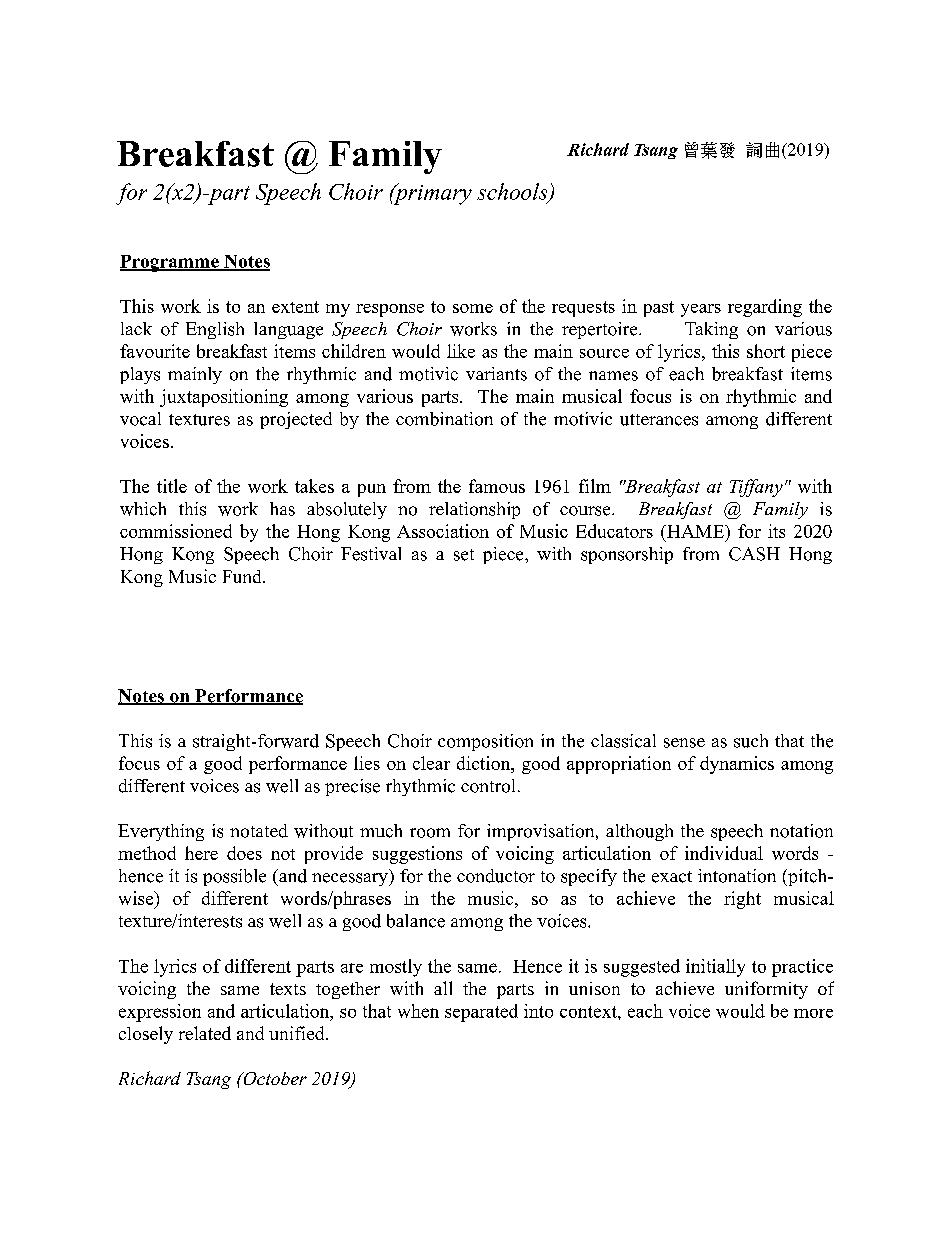 This document has width=952, height=1233. I want to click on relationship, so click(474, 510).
